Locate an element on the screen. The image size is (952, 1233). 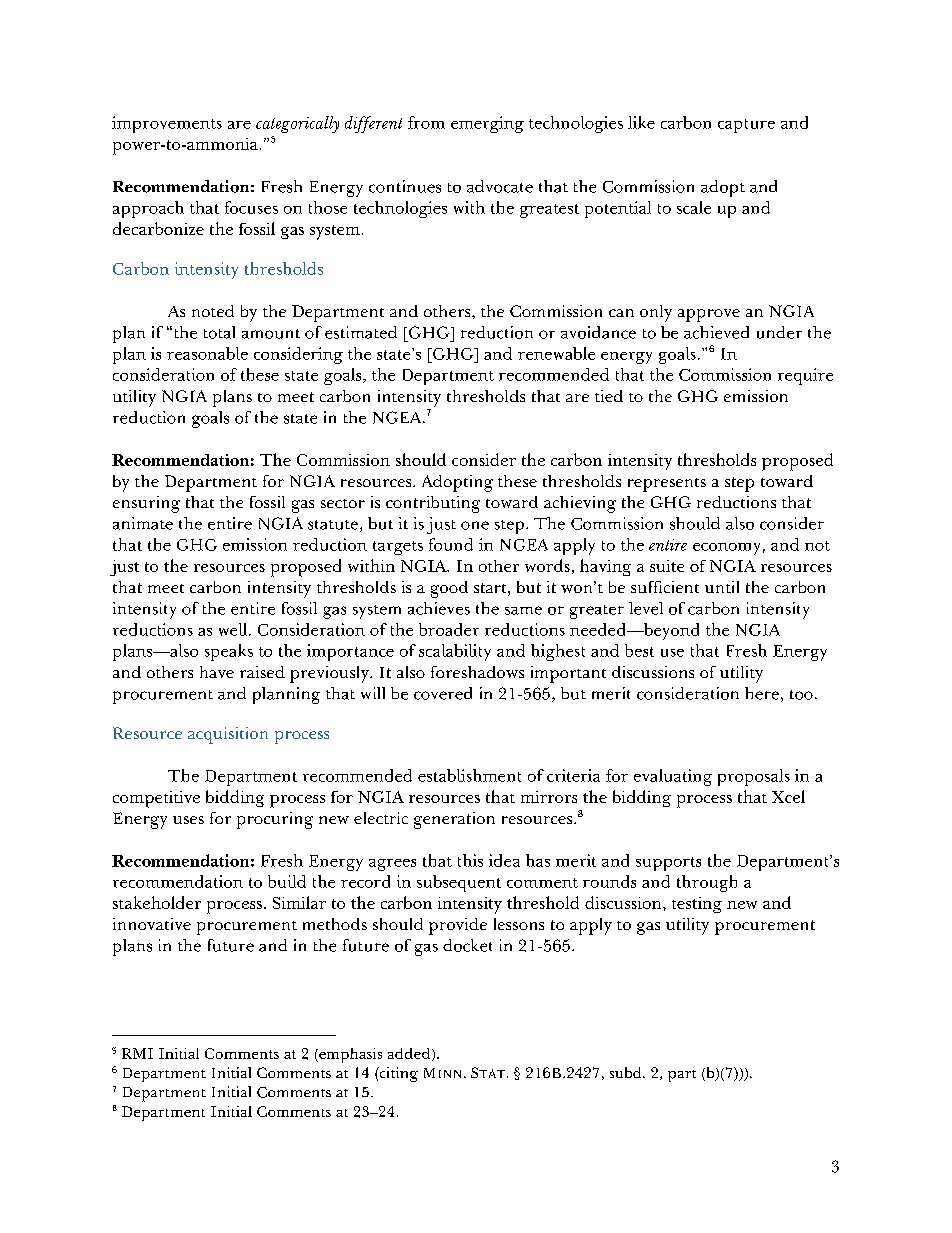
proposals is located at coordinates (754, 777).
